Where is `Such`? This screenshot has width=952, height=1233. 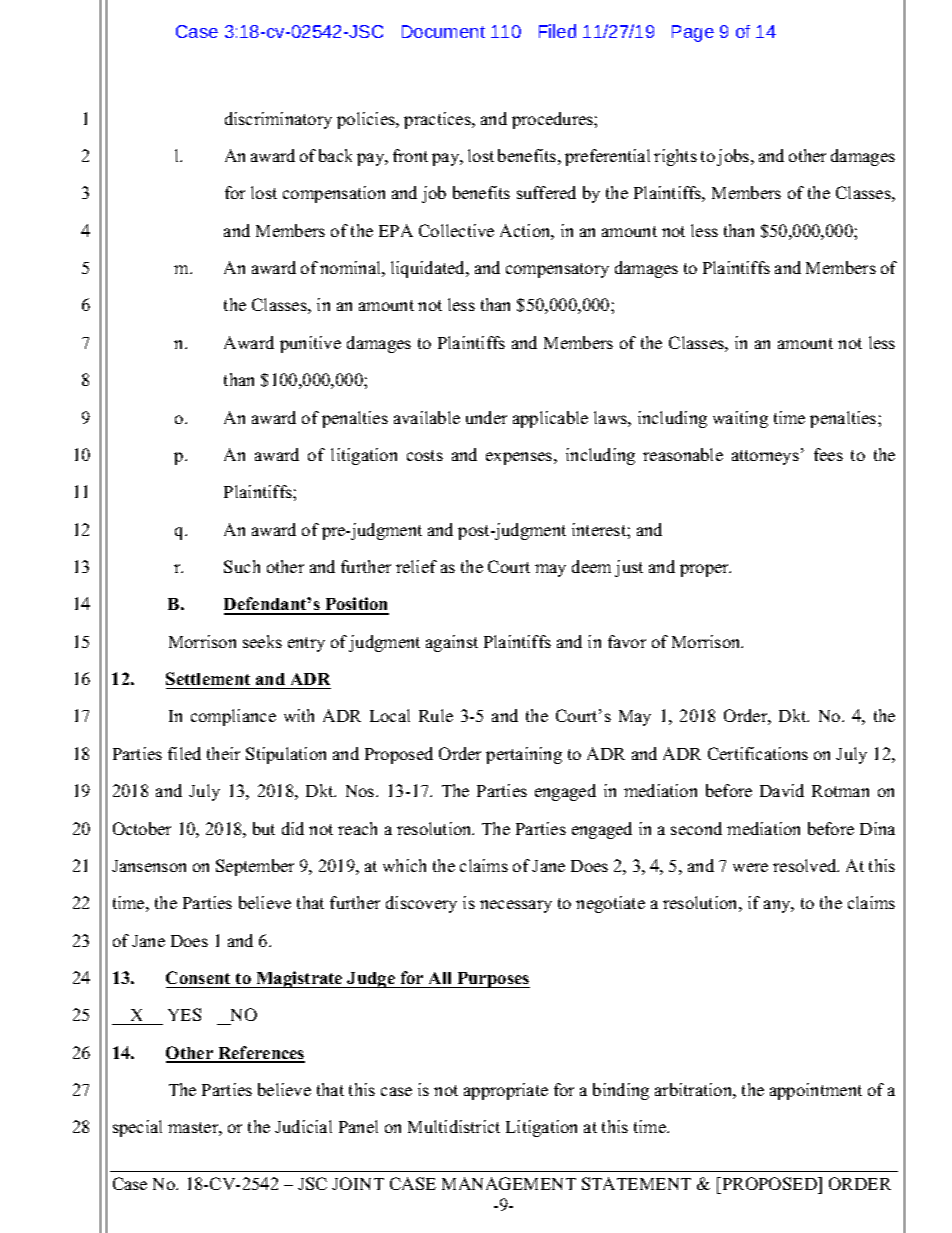 Such is located at coordinates (242, 566).
